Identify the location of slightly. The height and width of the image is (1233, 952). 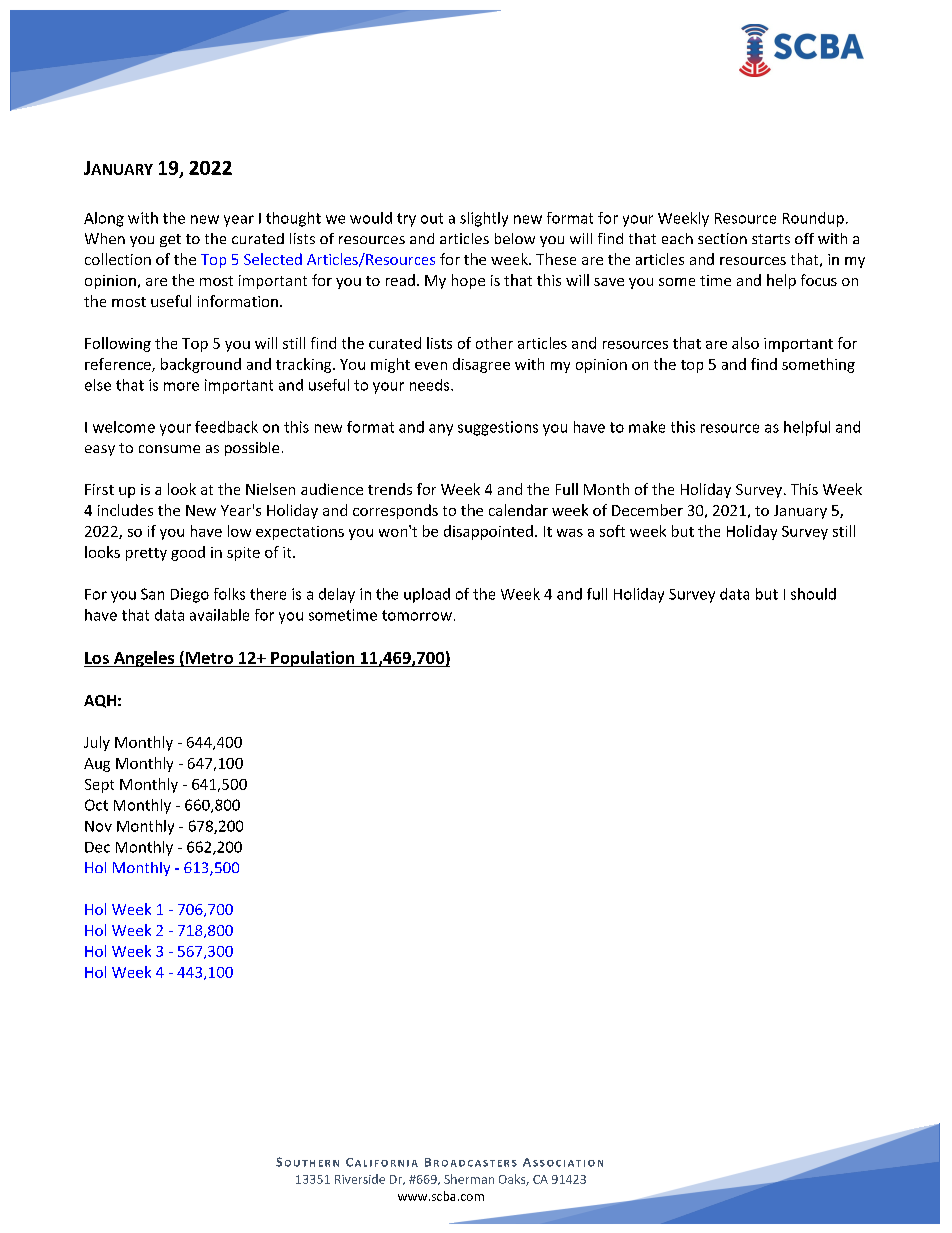
(484, 219).
